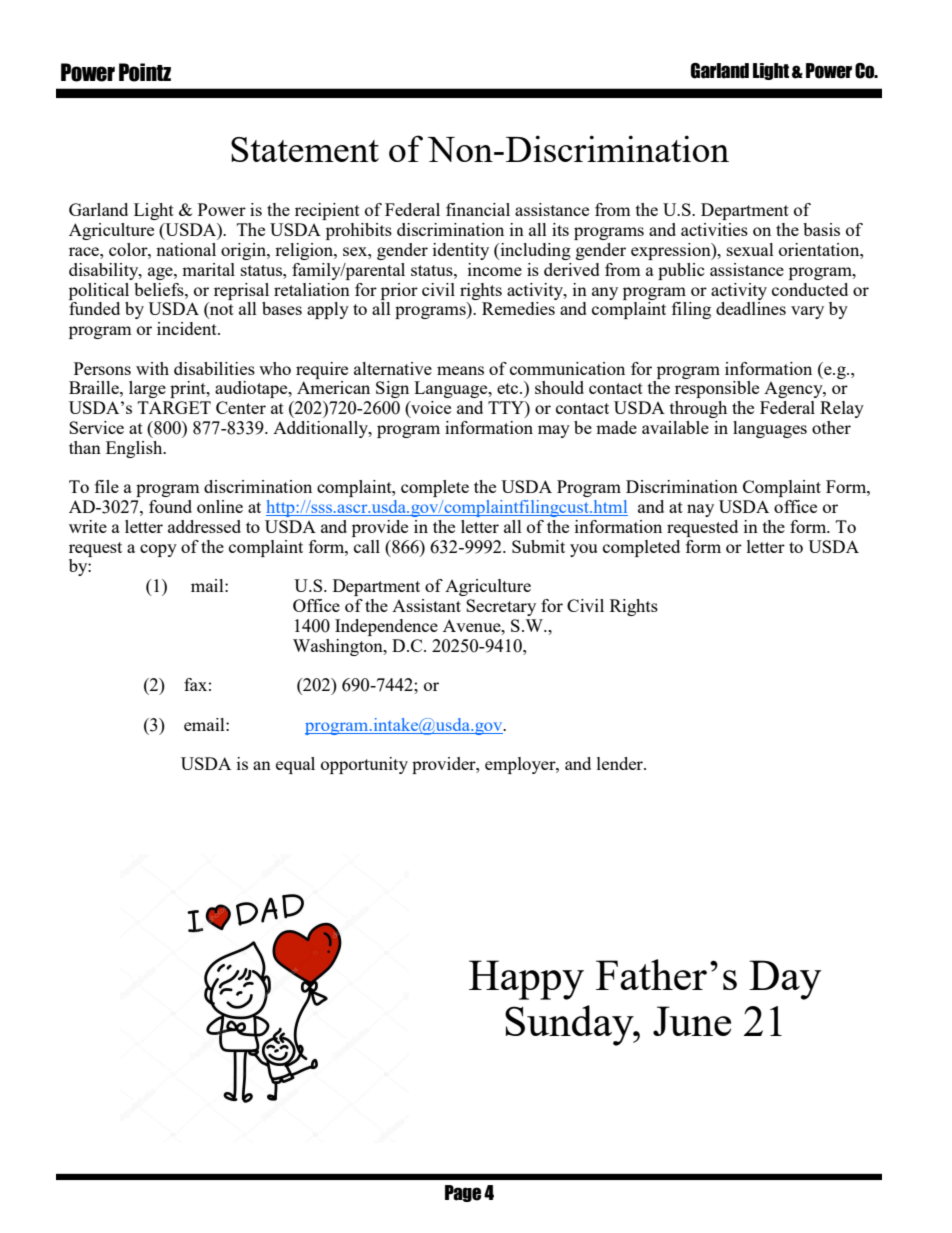 This page has width=952, height=1233. I want to click on lender, so click(621, 763).
